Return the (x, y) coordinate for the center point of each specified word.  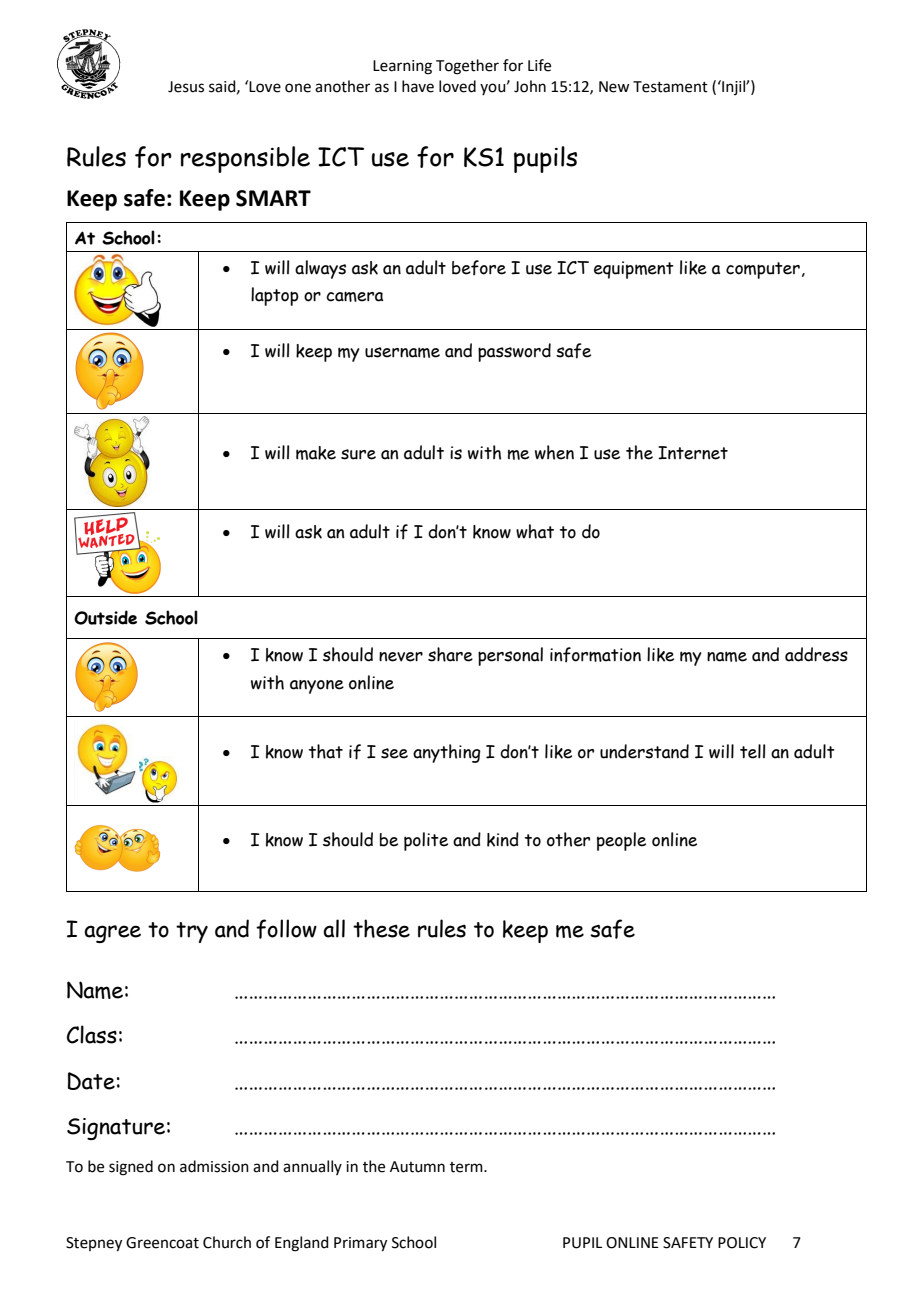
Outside (105, 617)
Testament (670, 87)
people (621, 841)
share (450, 654)
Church (227, 1242)
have (418, 86)
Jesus (186, 87)
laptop (275, 296)
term (467, 1167)
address (816, 654)
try (192, 932)
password (514, 352)
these (381, 928)
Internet (693, 453)
